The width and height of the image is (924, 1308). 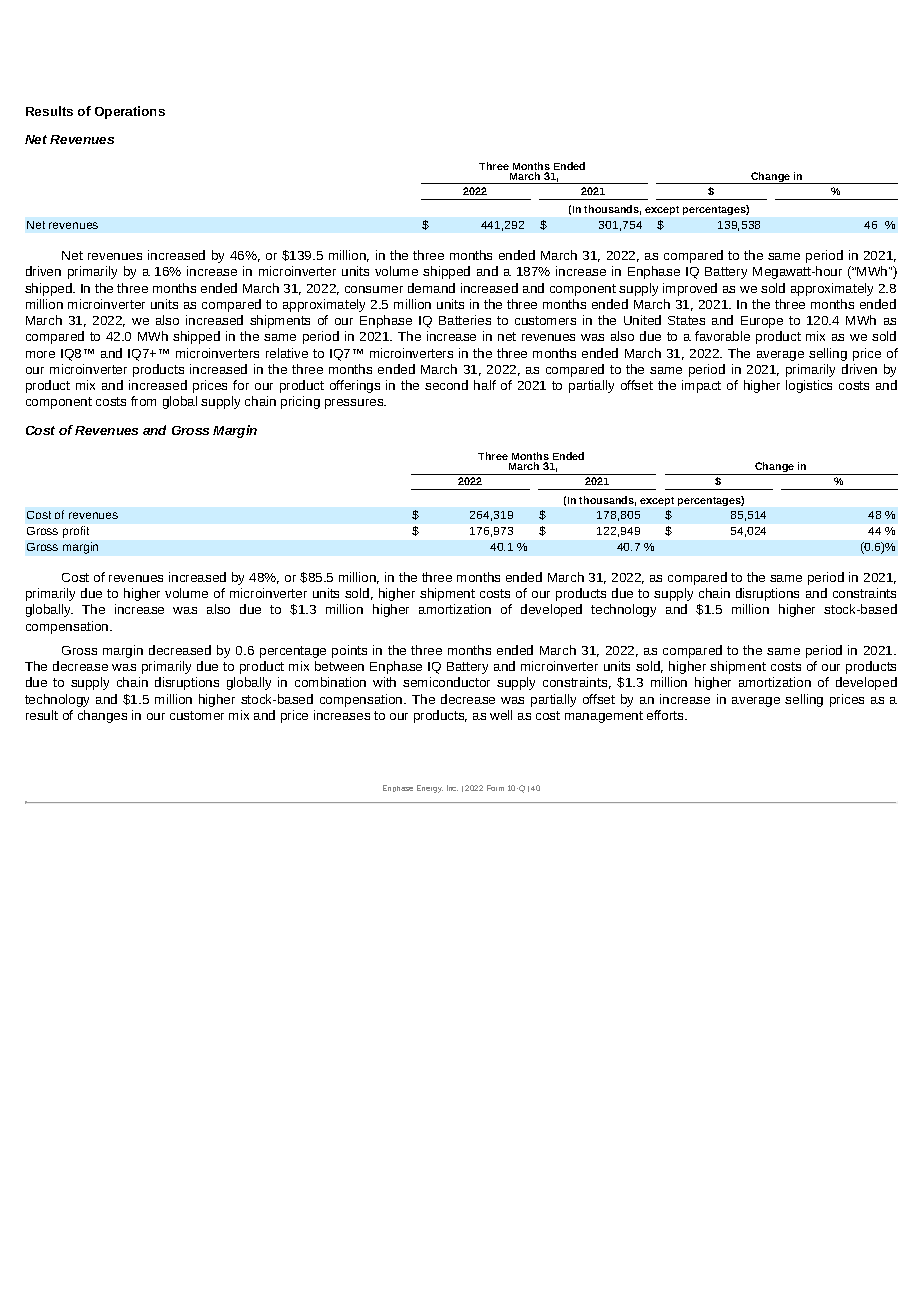 I want to click on from, so click(x=143, y=401).
